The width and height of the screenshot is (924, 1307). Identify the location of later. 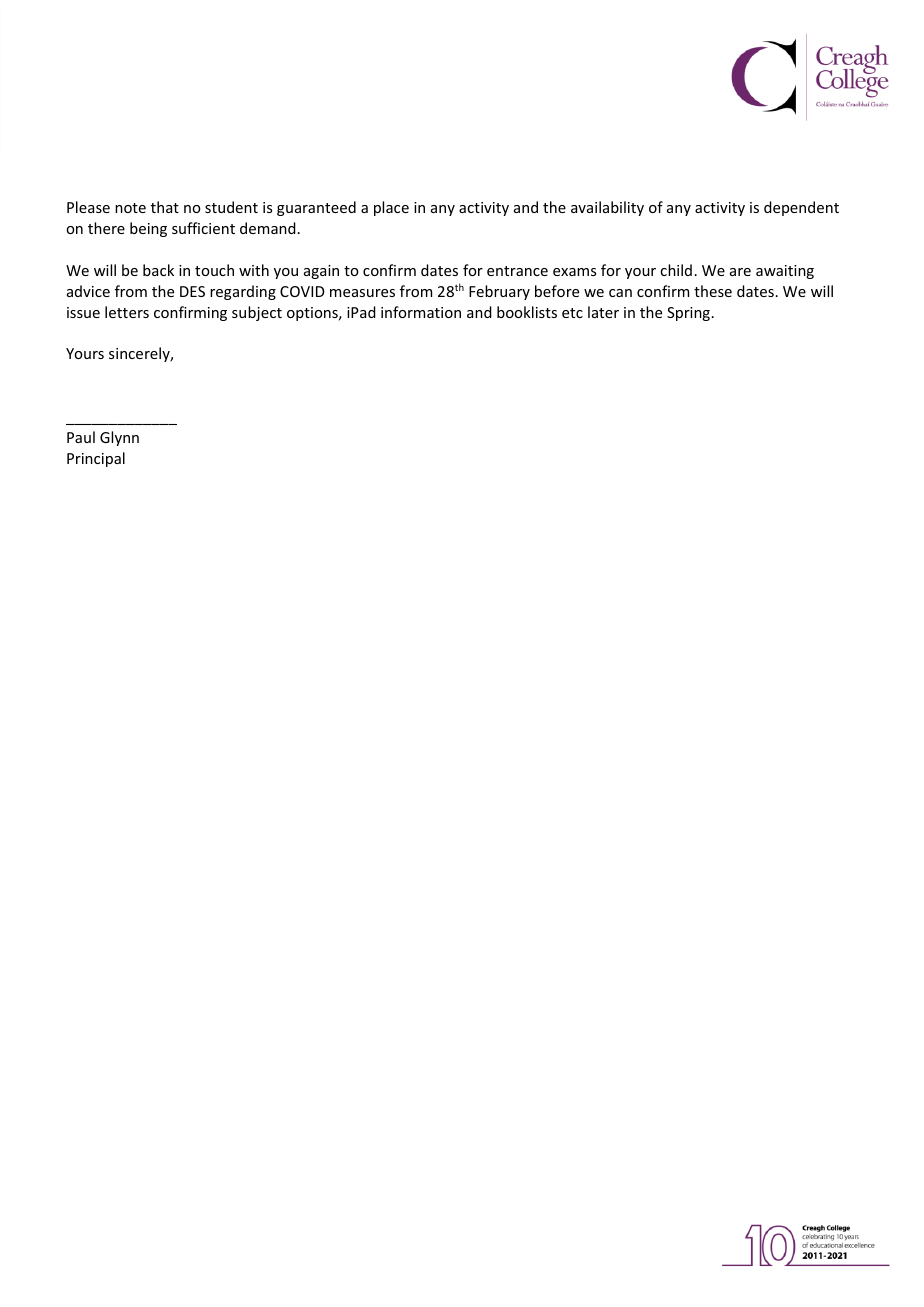
(603, 312).
